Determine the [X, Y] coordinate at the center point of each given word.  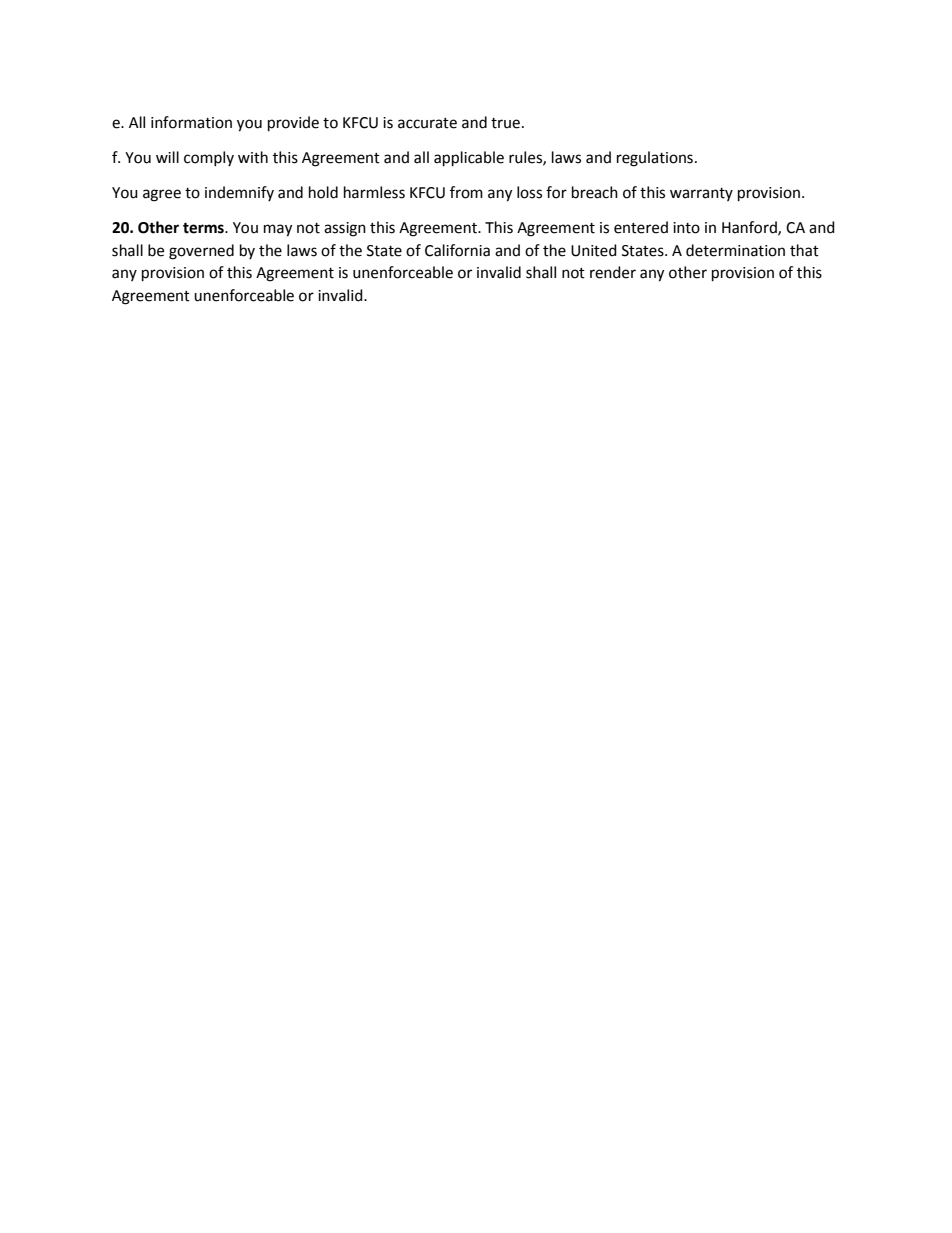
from [466, 192]
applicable [469, 159]
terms [204, 228]
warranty [701, 194]
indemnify [239, 193]
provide [293, 124]
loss [529, 192]
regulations [655, 159]
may [278, 230]
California [457, 250]
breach [595, 192]
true [505, 123]
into [686, 228]
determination [735, 250]
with [253, 157]
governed [201, 252]
